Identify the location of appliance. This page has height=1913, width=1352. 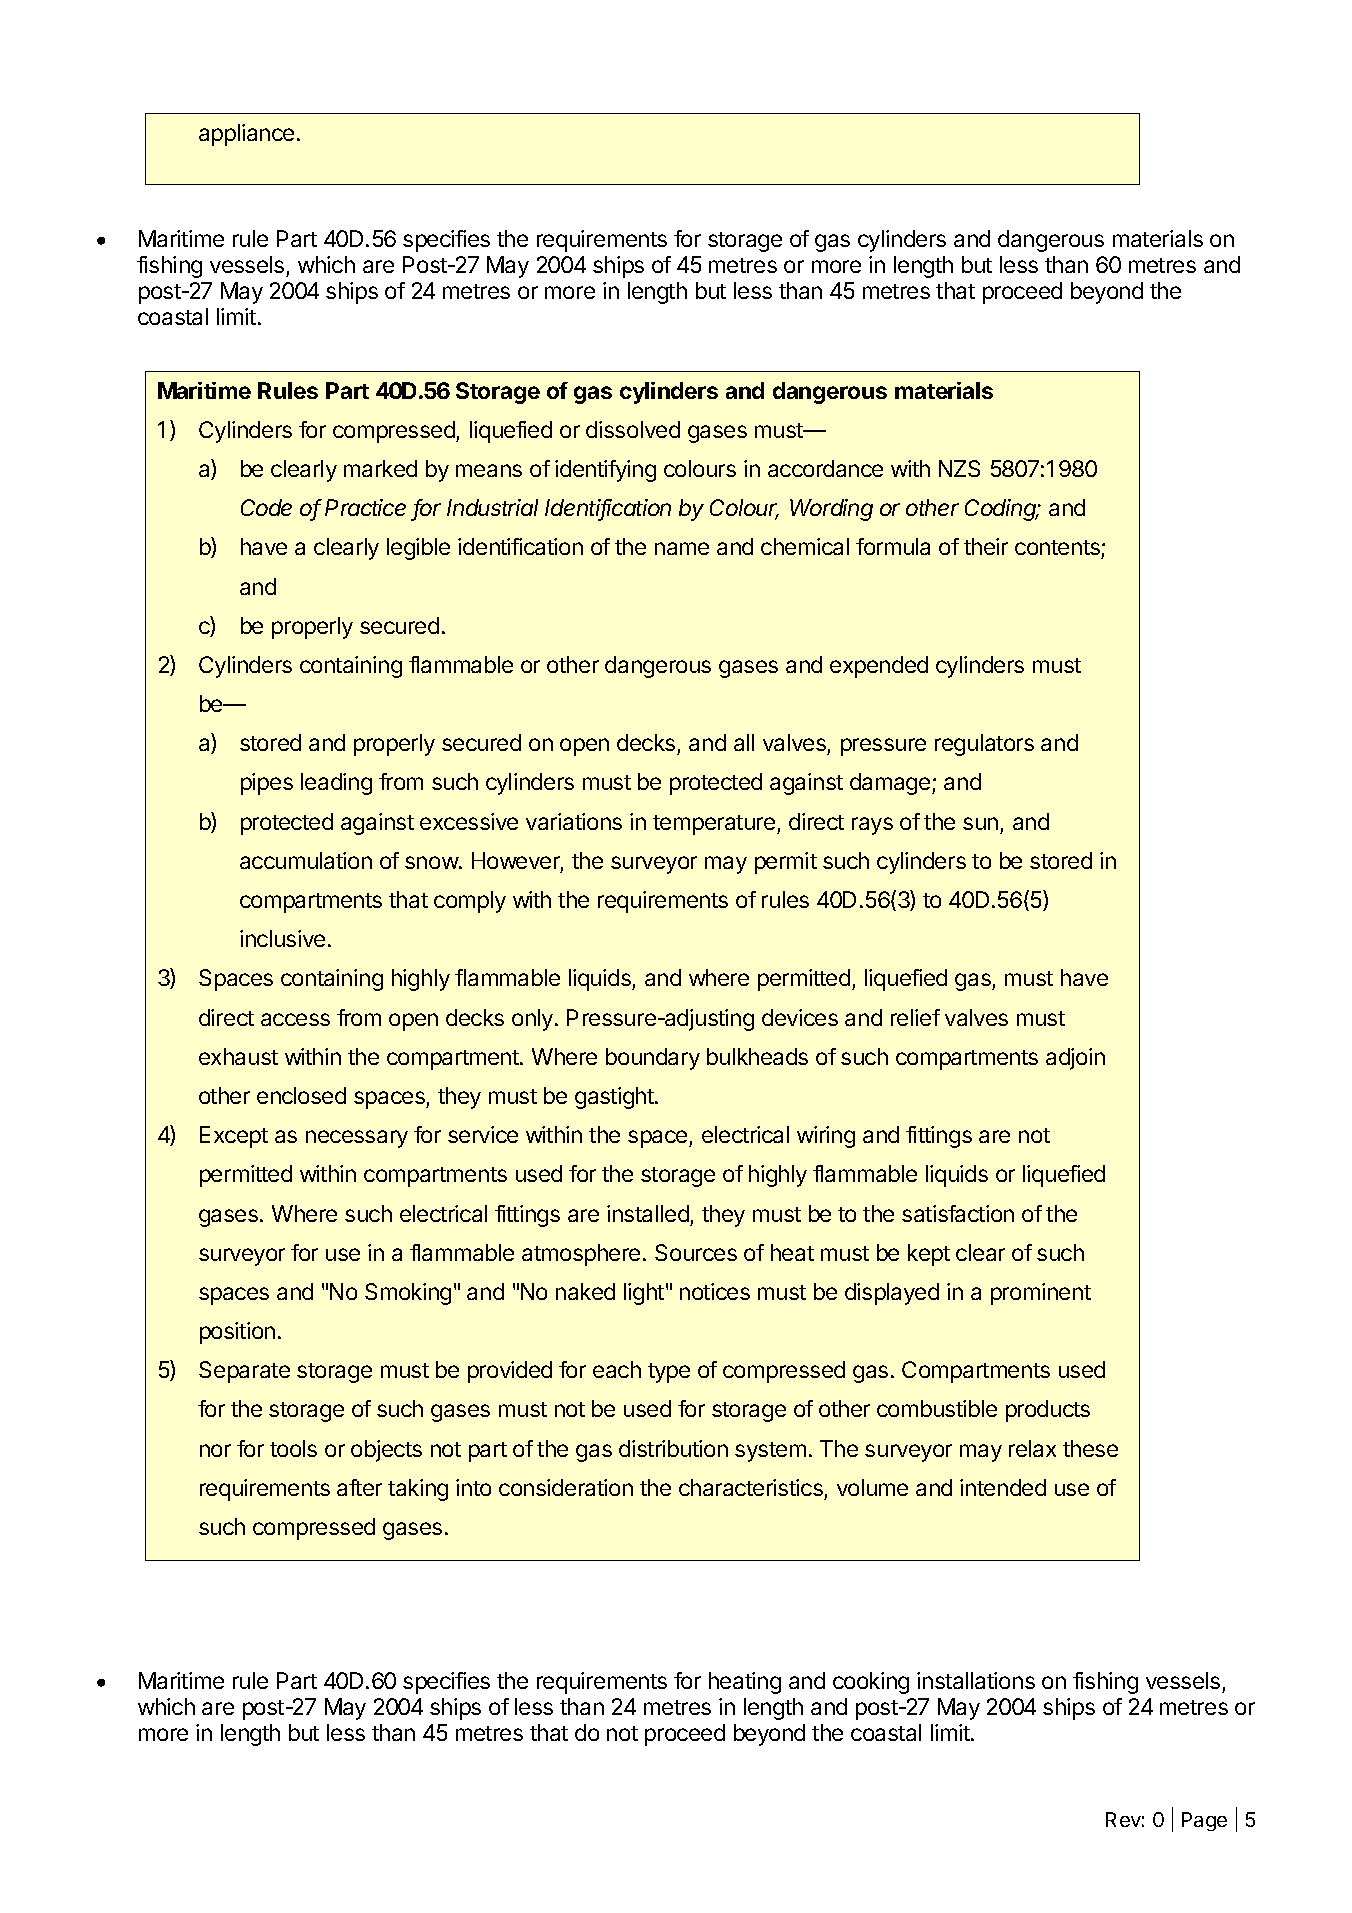
(246, 135).
